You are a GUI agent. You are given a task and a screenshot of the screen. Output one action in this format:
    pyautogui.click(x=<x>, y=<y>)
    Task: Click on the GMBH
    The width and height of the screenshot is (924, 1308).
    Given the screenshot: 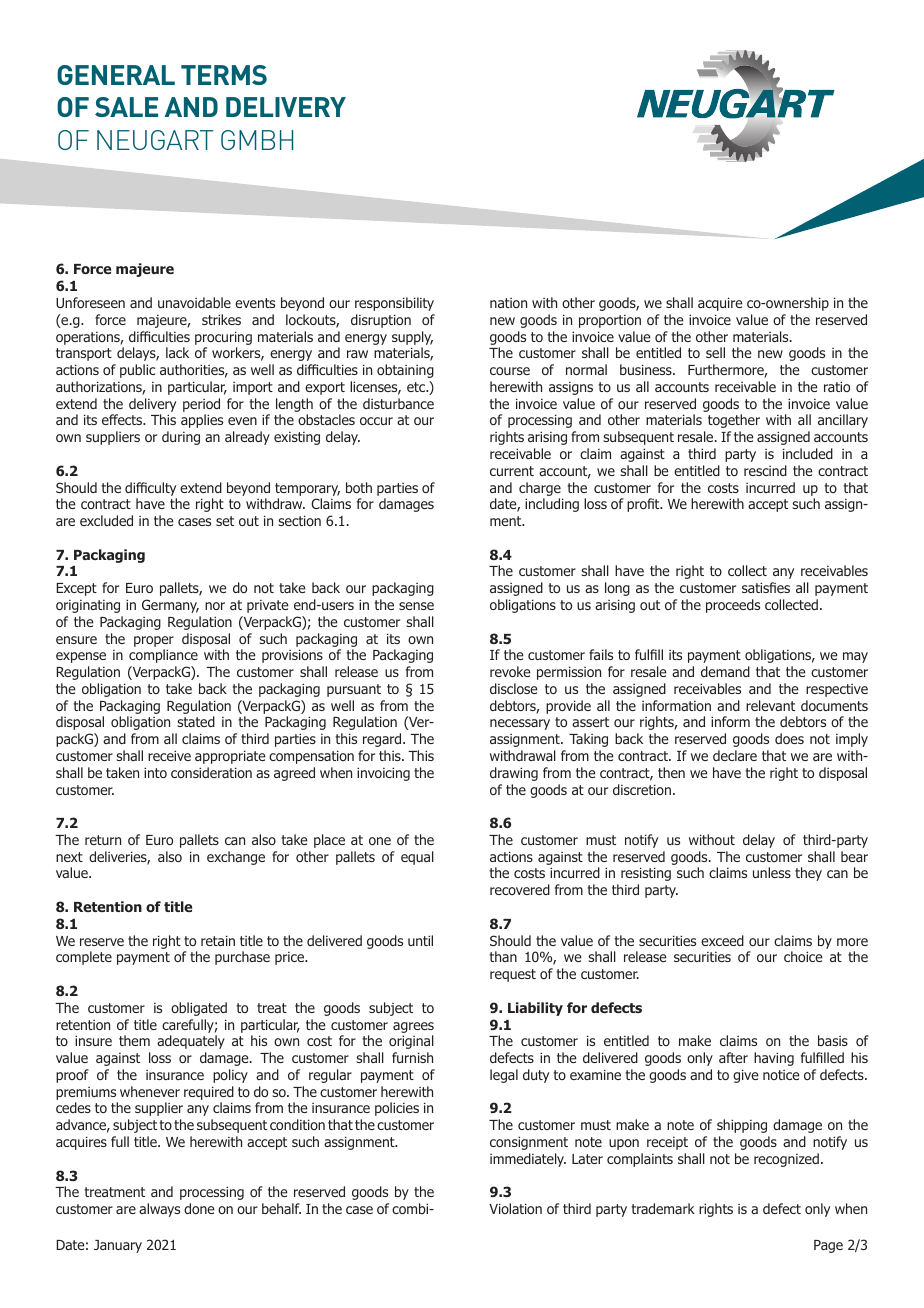 What is the action you would take?
    pyautogui.click(x=257, y=140)
